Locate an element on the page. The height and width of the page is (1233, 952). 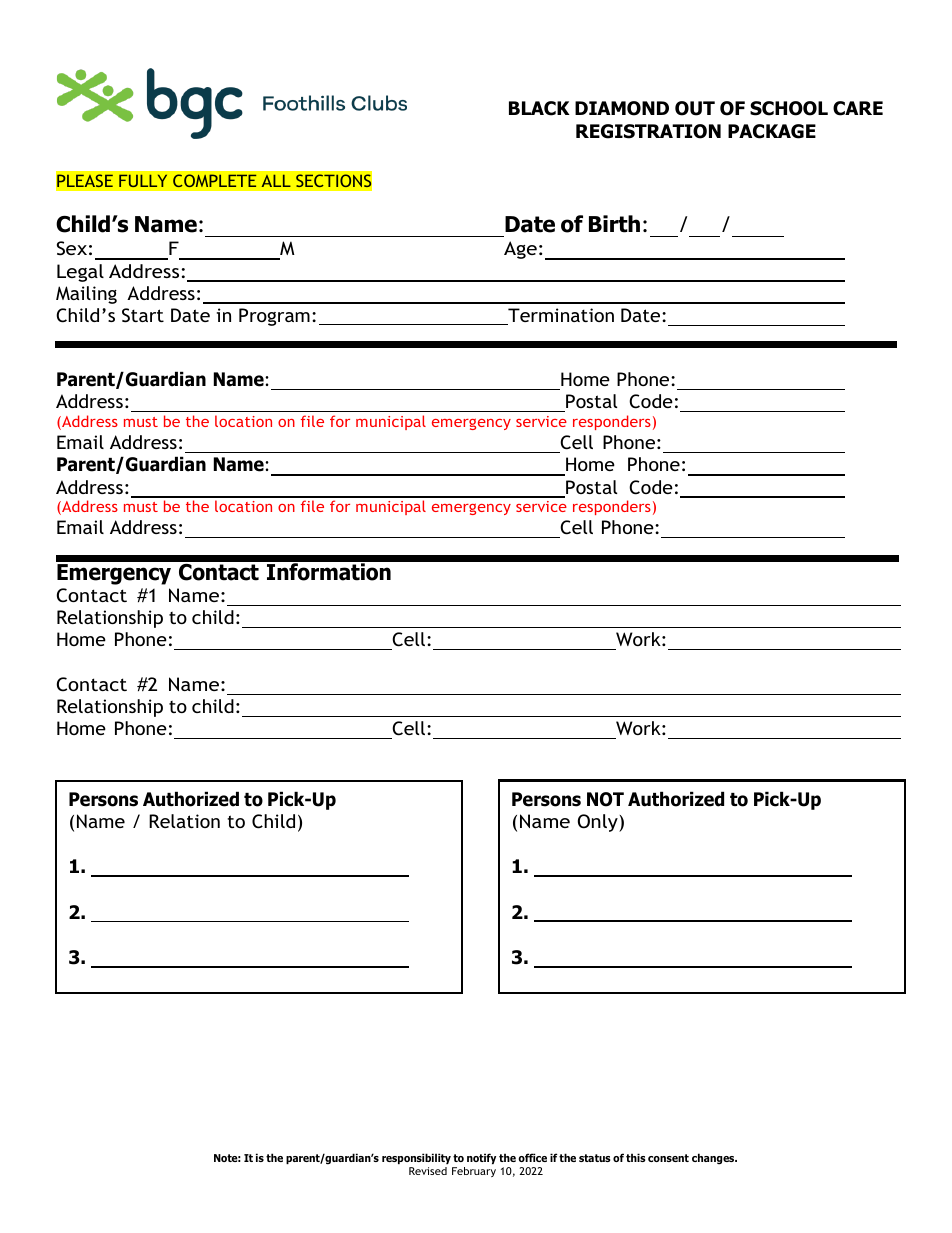
FULLY is located at coordinates (143, 181).
